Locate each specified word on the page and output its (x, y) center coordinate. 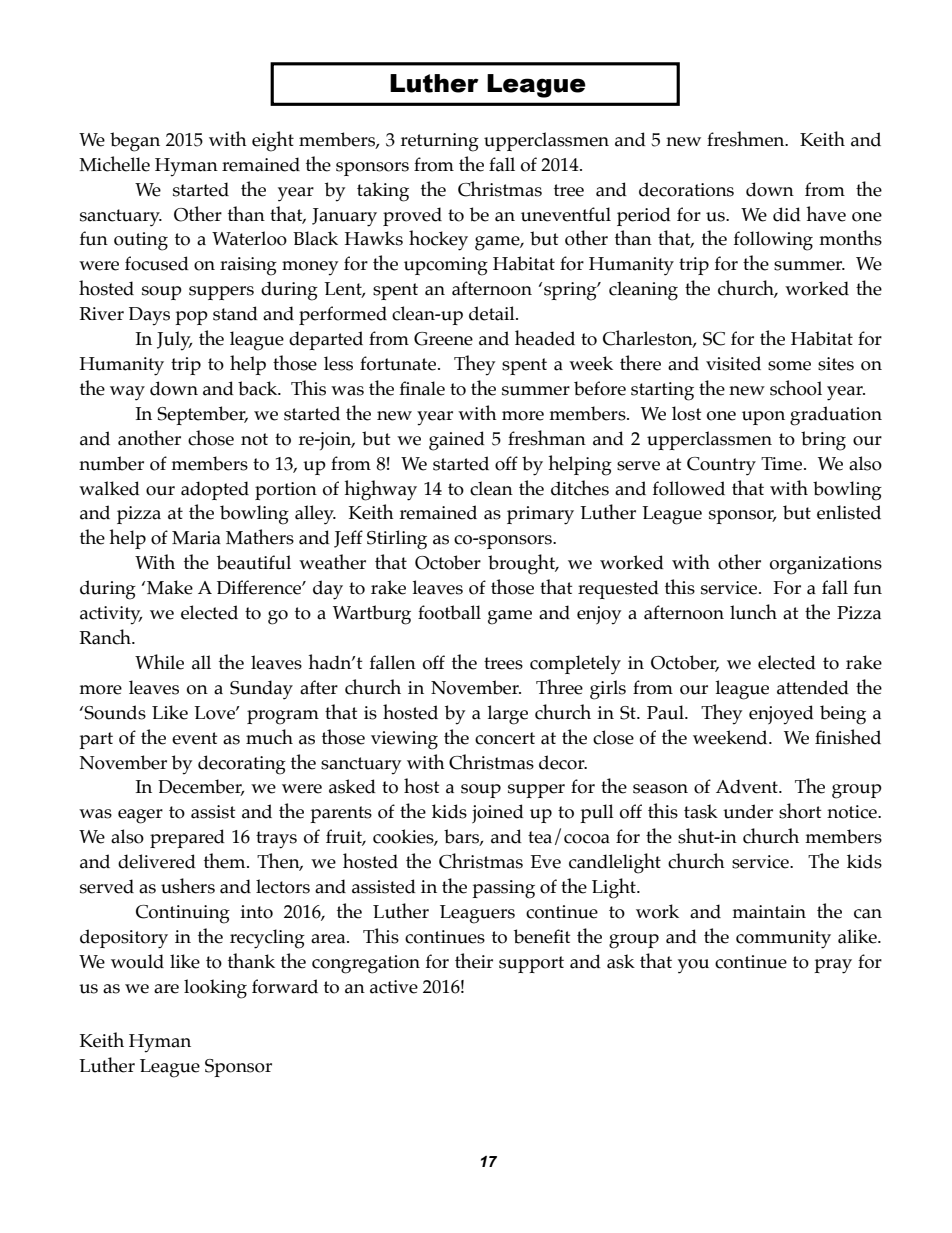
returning (439, 142)
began (135, 142)
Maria (196, 538)
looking (215, 989)
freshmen (747, 139)
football (449, 612)
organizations (826, 565)
